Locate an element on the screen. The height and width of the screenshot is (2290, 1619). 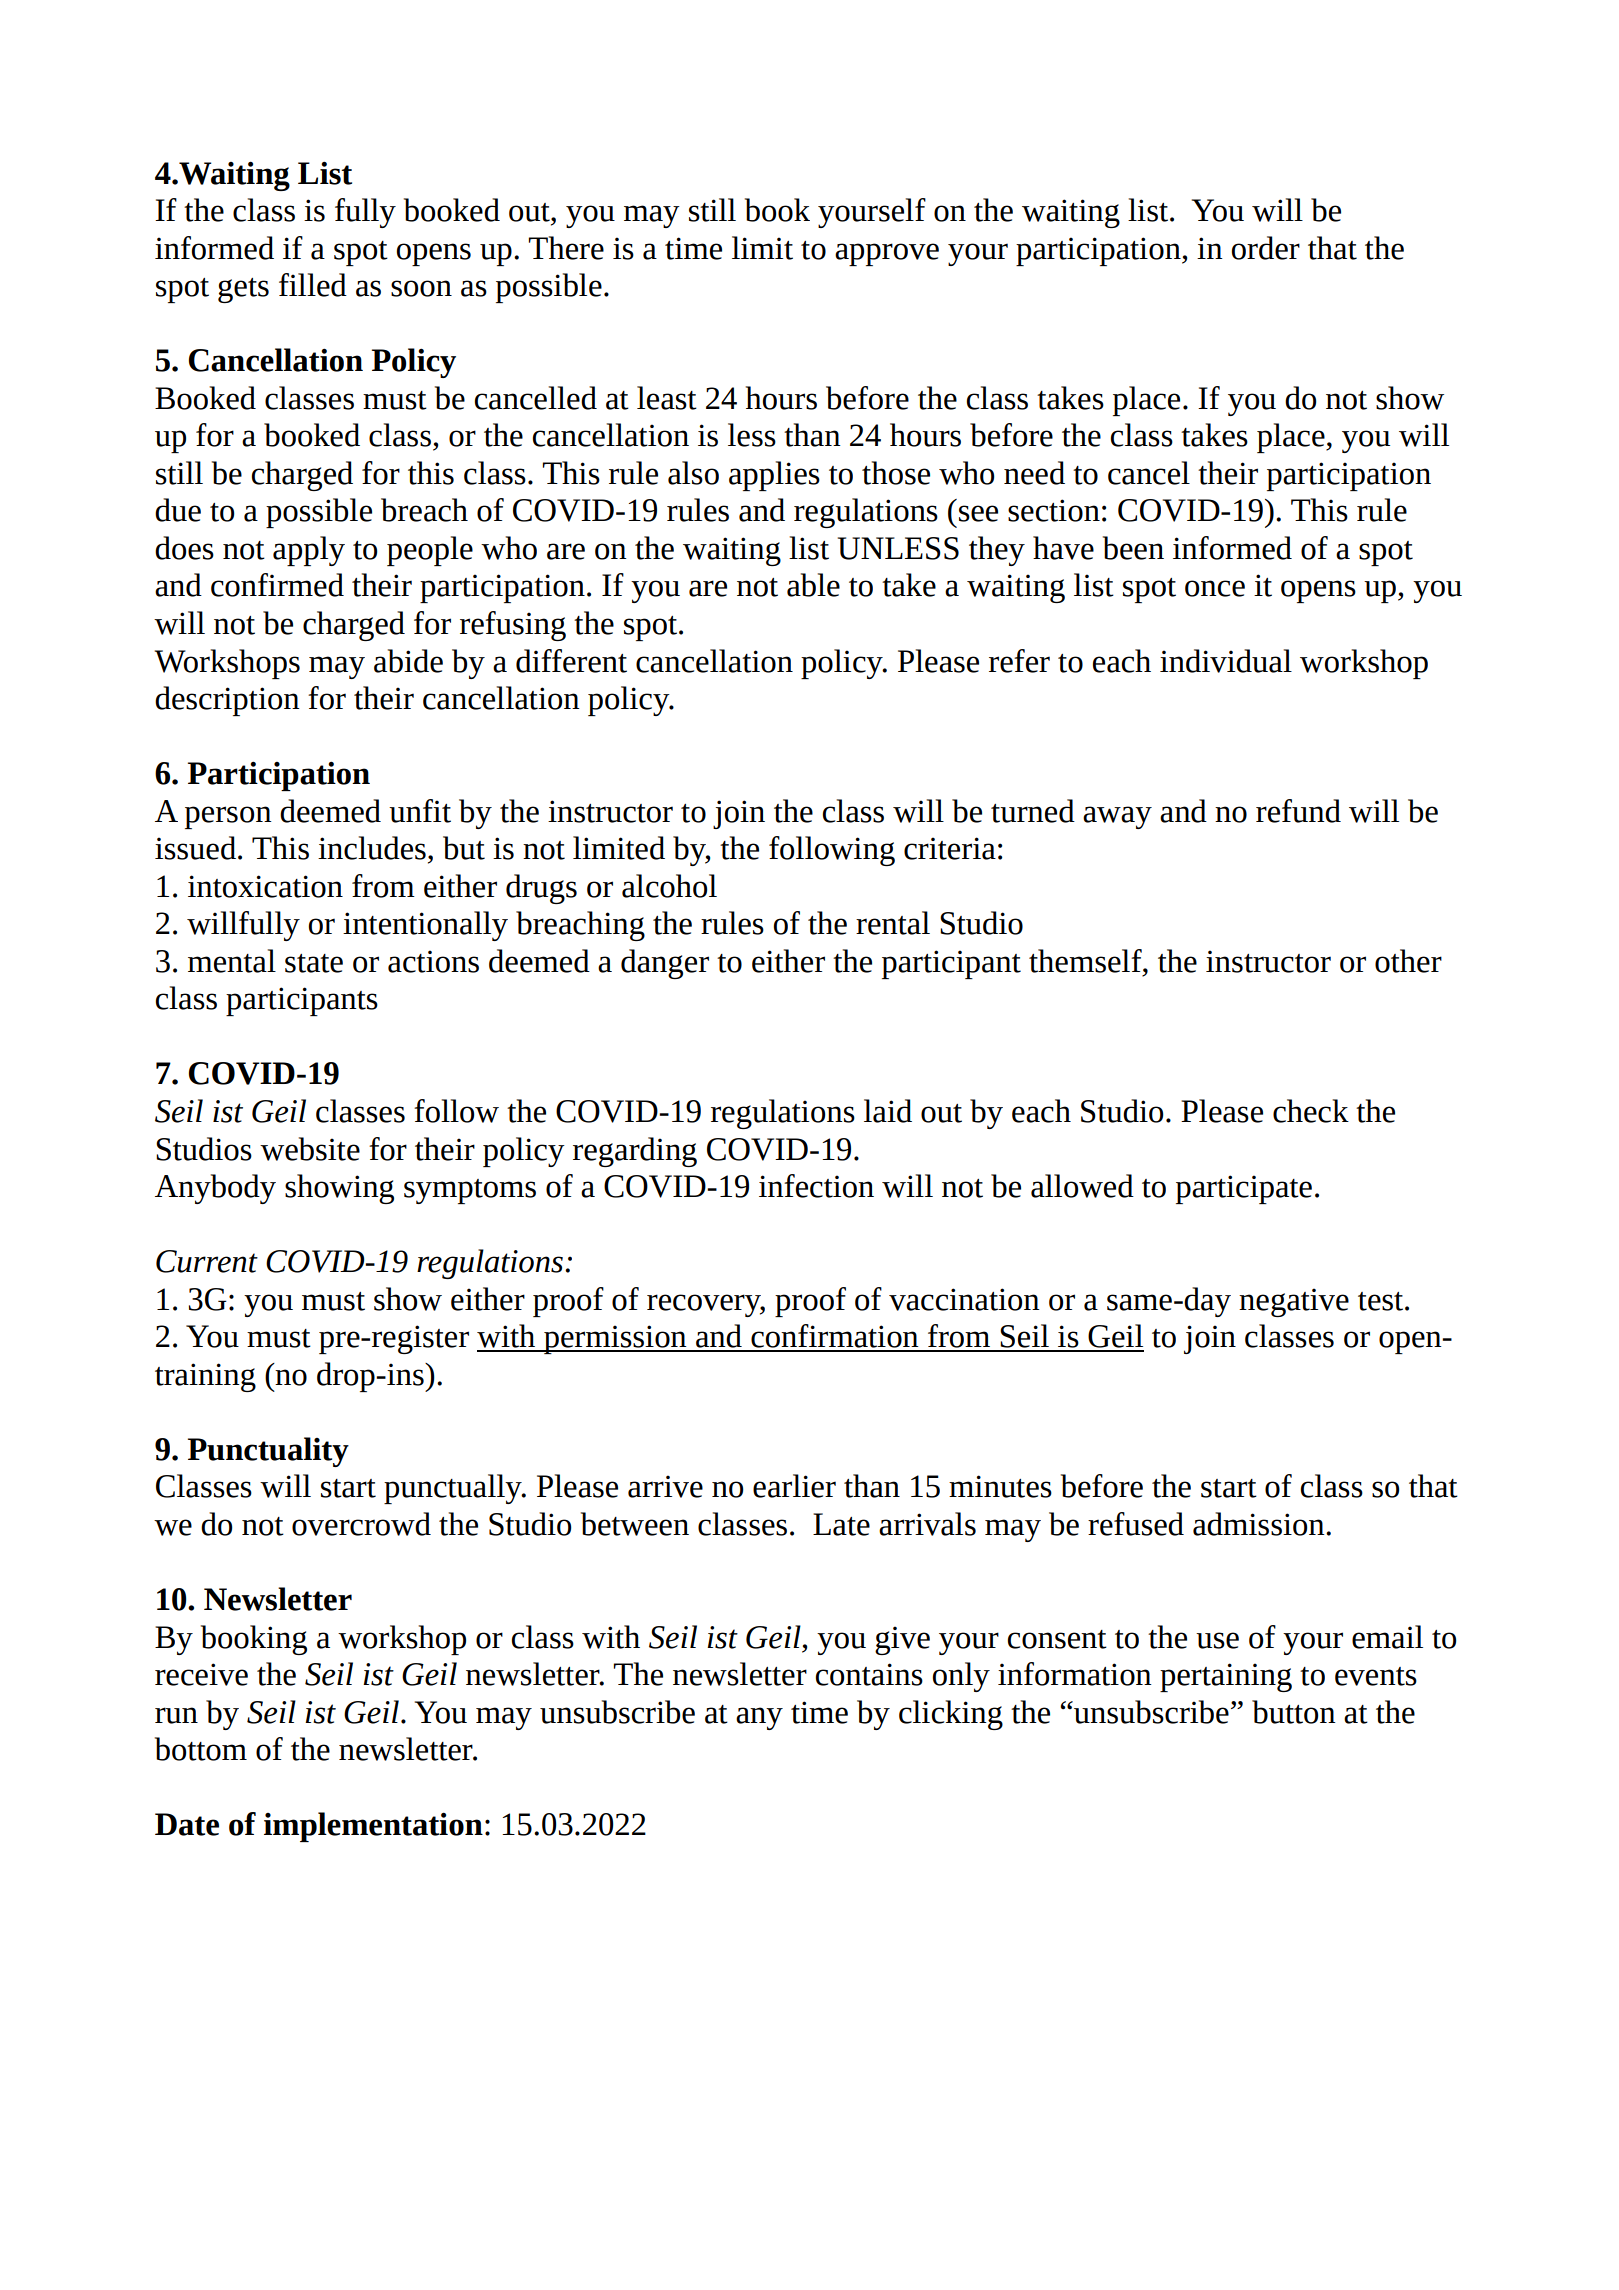
filled is located at coordinates (313, 285).
